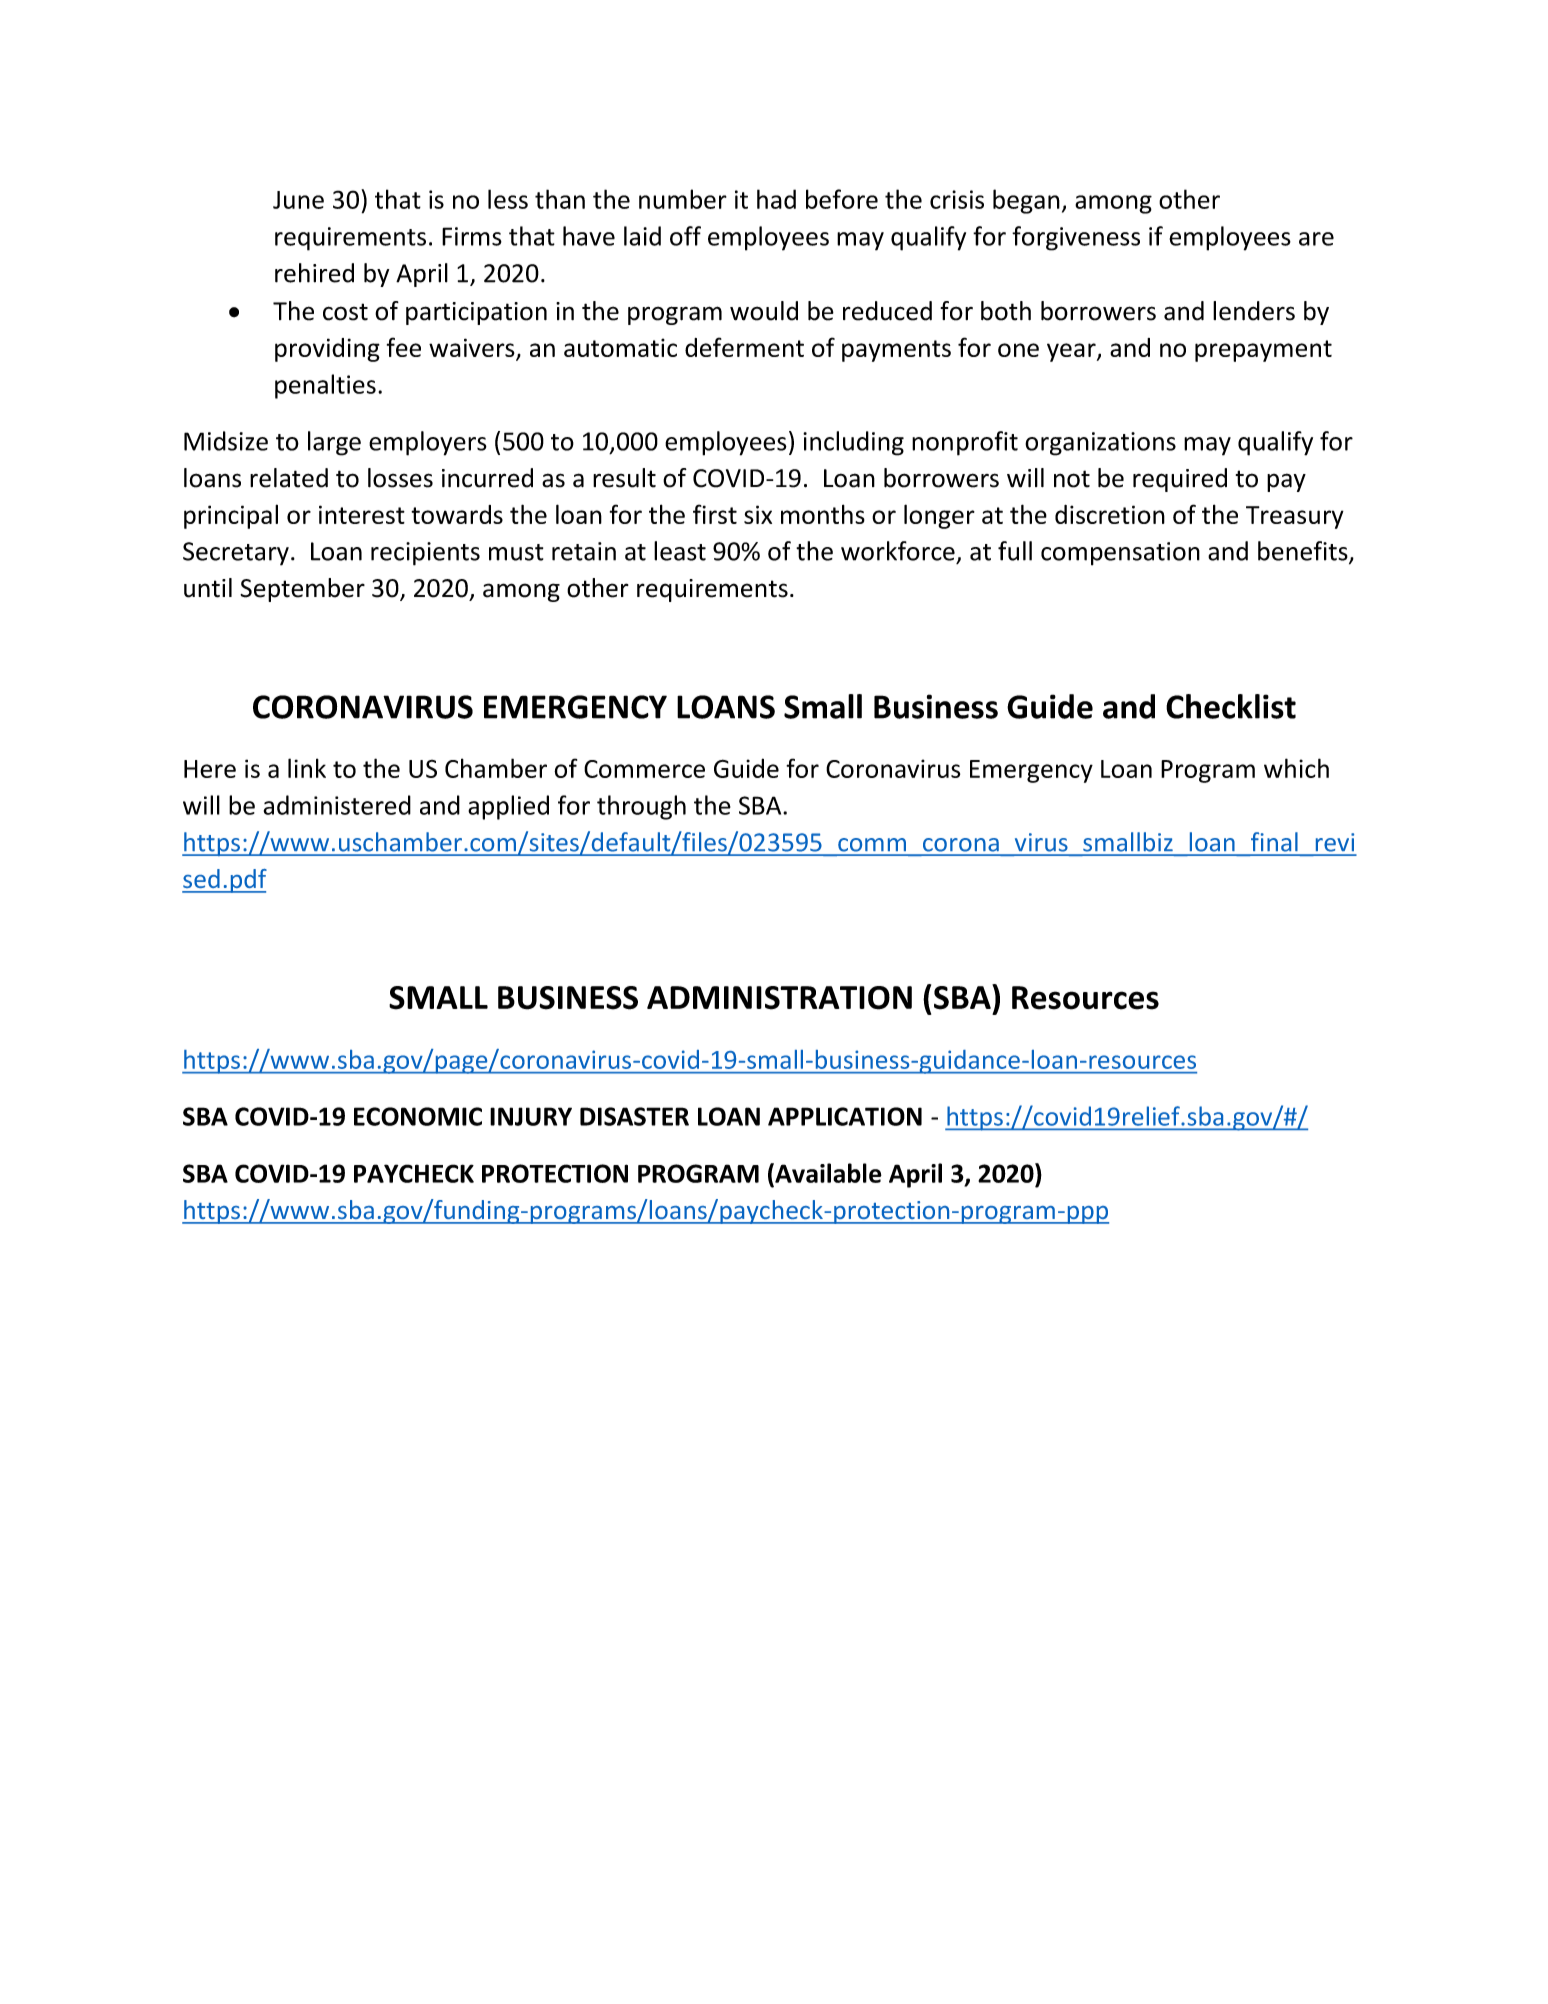  What do you see at coordinates (827, 1173) in the screenshot?
I see `Available` at bounding box center [827, 1173].
